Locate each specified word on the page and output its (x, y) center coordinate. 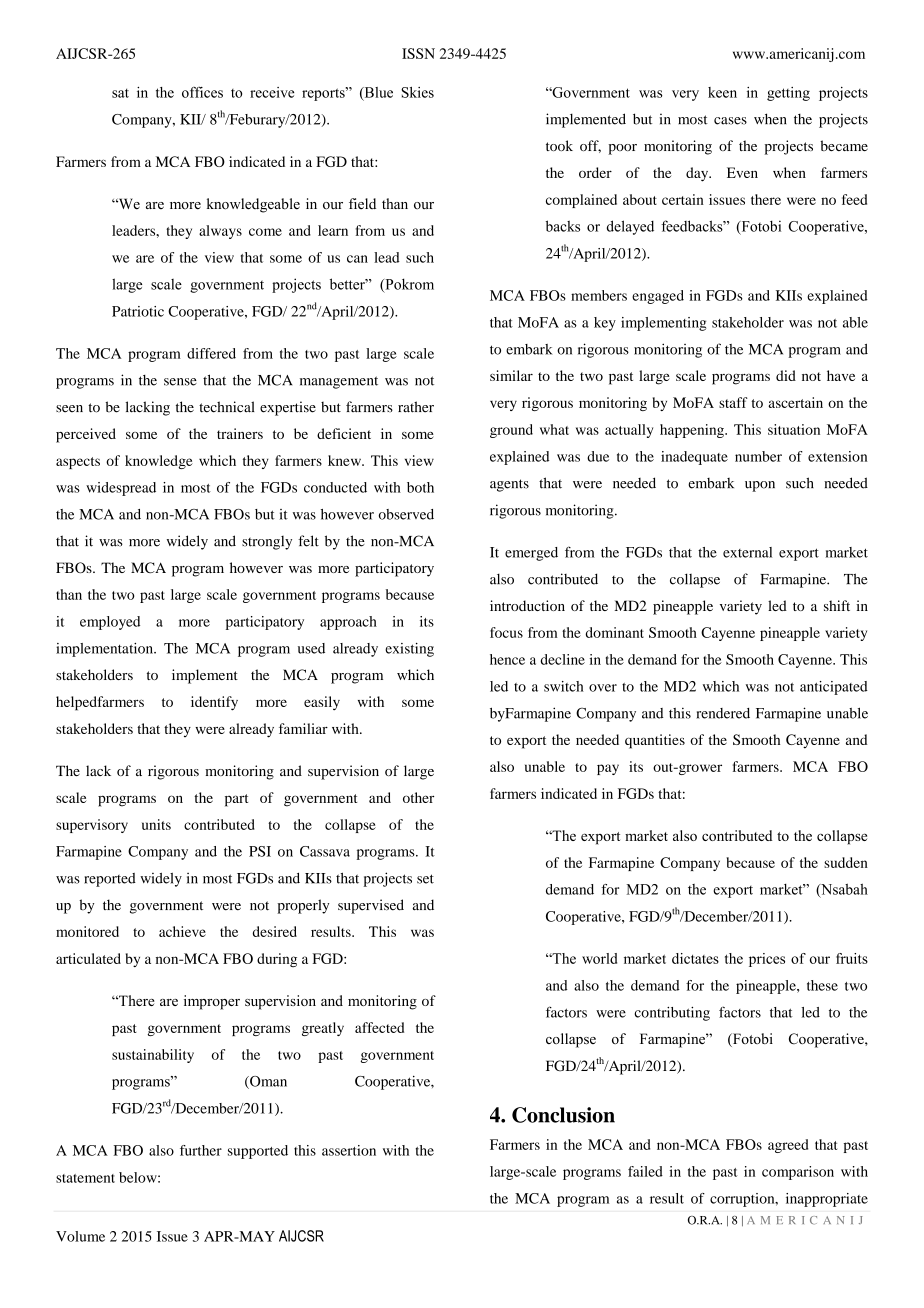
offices (202, 92)
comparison (798, 1173)
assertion (349, 1150)
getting (788, 94)
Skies (417, 92)
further (201, 1150)
